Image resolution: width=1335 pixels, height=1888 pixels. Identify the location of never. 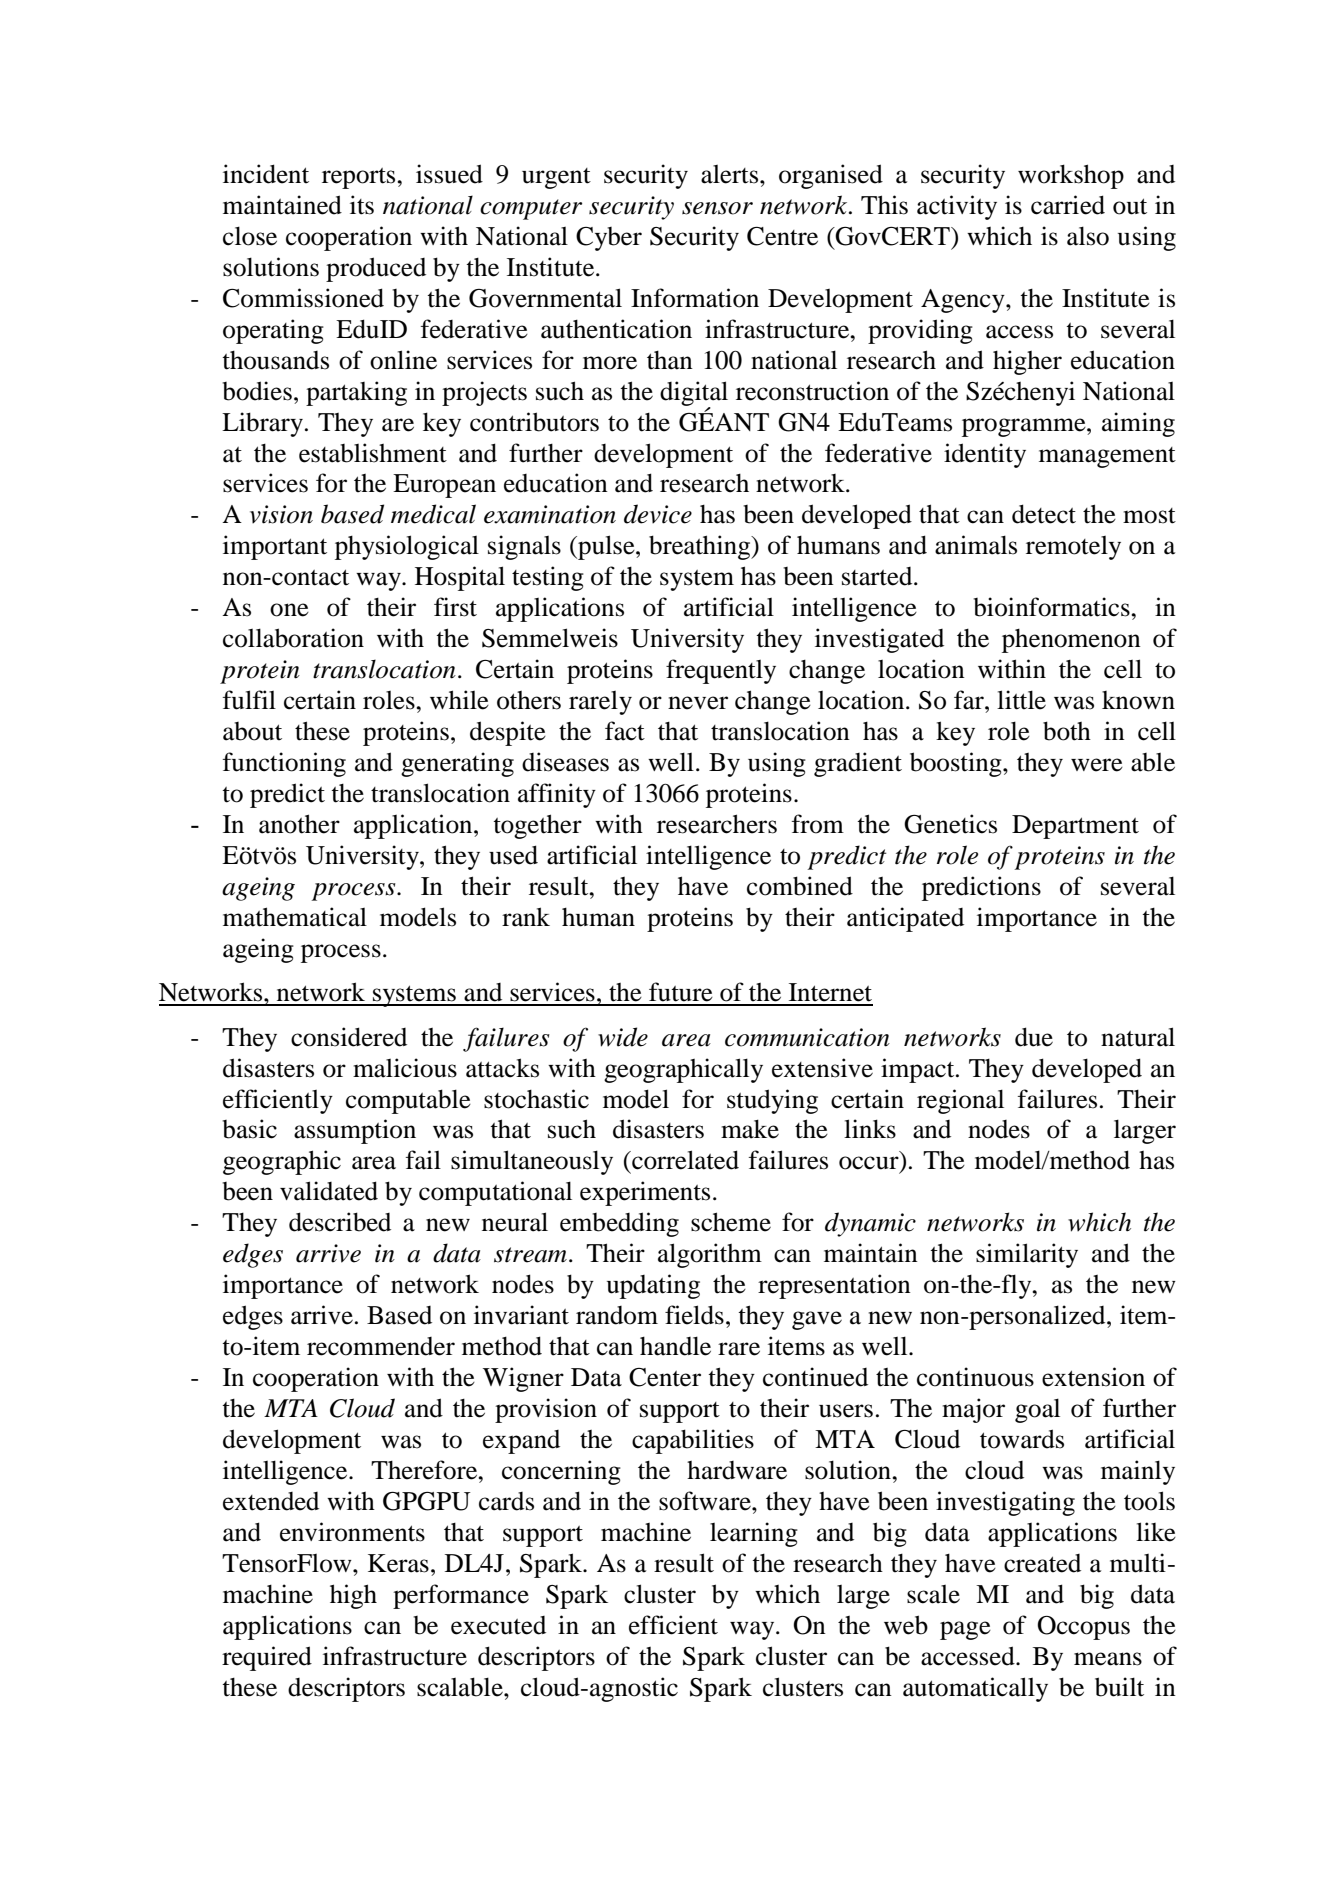
(698, 703).
